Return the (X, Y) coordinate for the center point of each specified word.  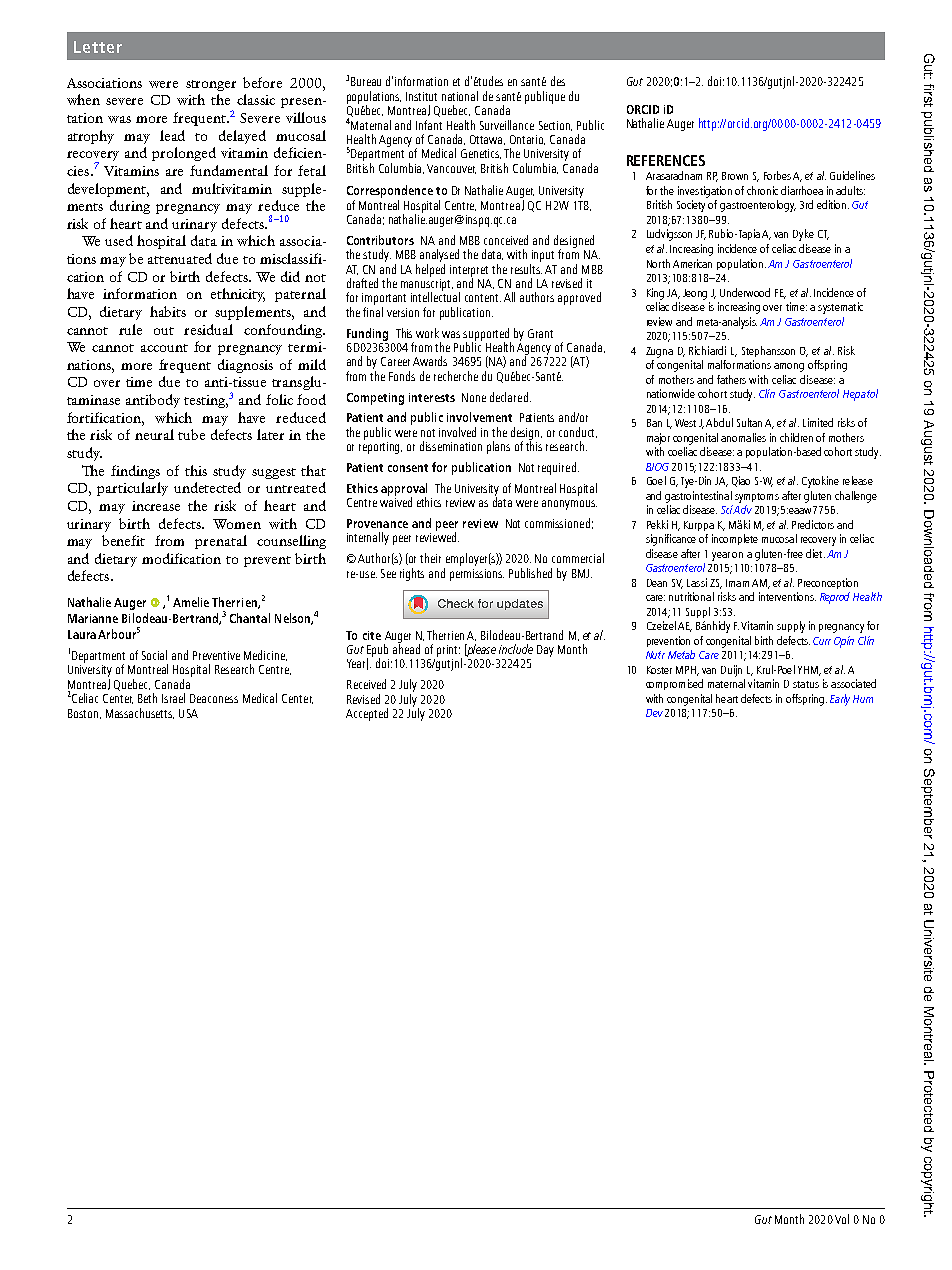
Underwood (745, 292)
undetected (207, 487)
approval (404, 490)
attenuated (180, 258)
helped (430, 270)
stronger (211, 85)
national (460, 96)
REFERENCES (666, 160)
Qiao (741, 481)
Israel (173, 698)
